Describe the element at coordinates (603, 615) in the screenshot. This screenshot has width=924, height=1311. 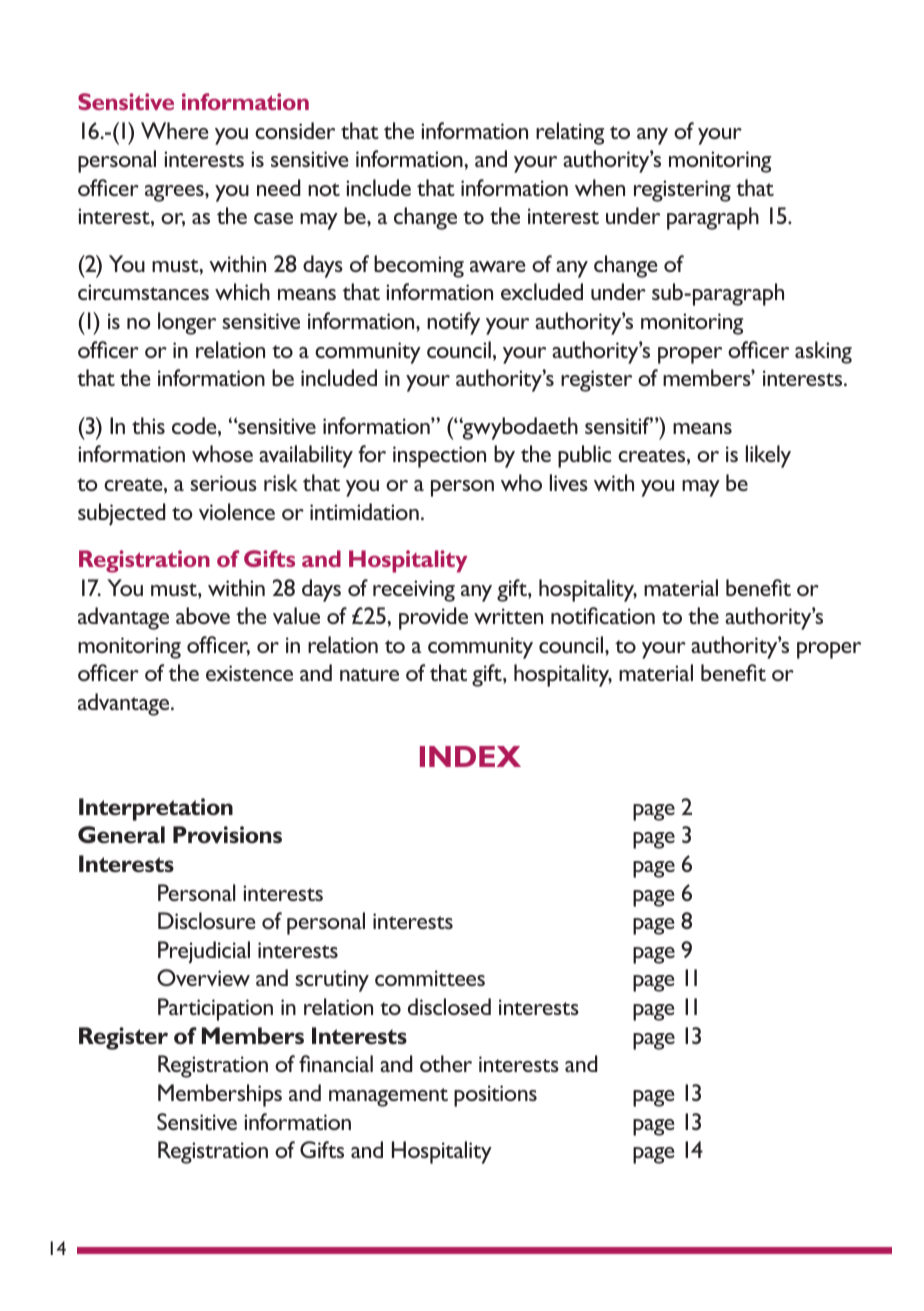
I see `notification` at that location.
